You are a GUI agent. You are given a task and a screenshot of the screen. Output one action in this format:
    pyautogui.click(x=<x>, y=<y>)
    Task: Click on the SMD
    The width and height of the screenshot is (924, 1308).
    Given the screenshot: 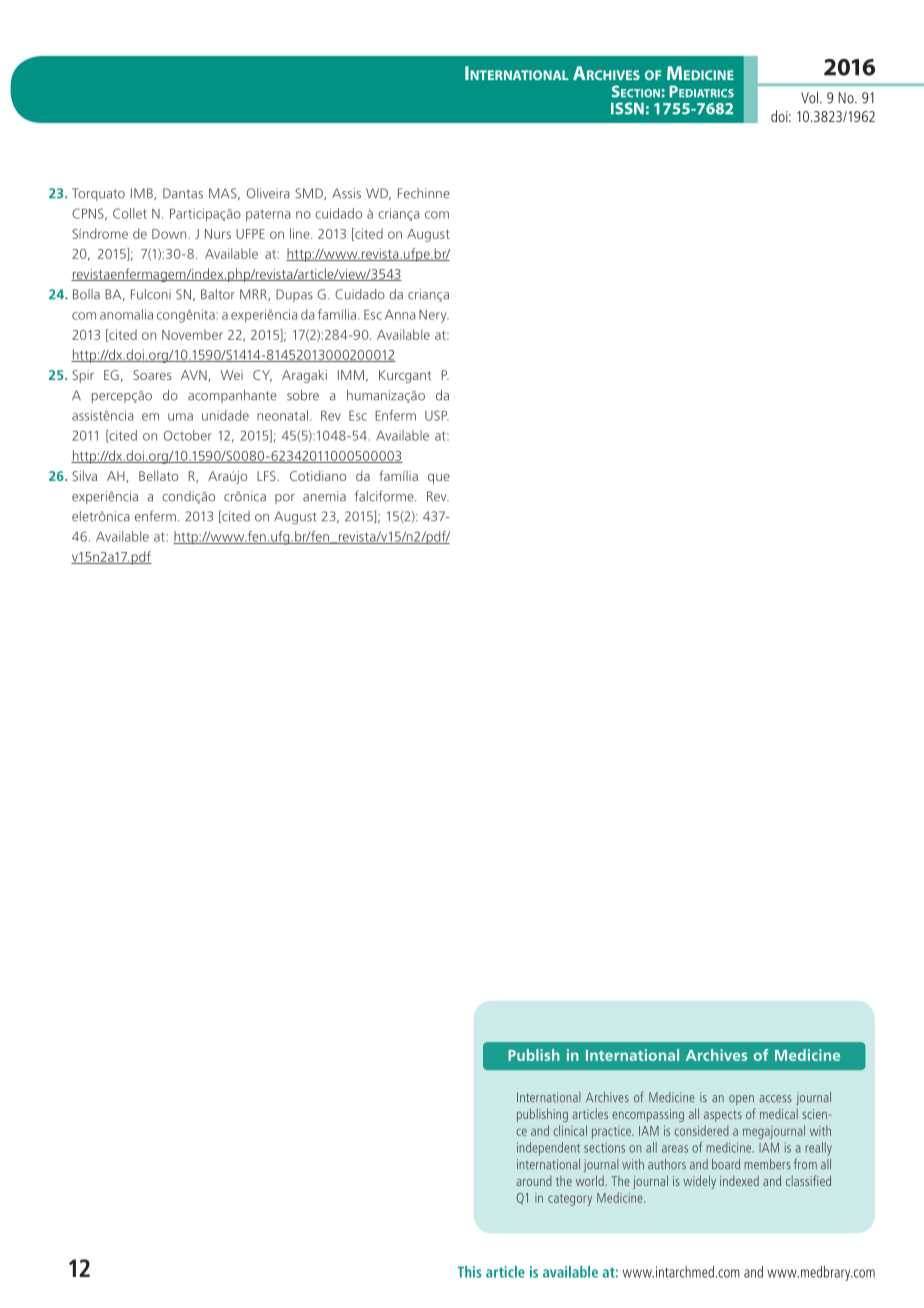 What is the action you would take?
    pyautogui.click(x=310, y=194)
